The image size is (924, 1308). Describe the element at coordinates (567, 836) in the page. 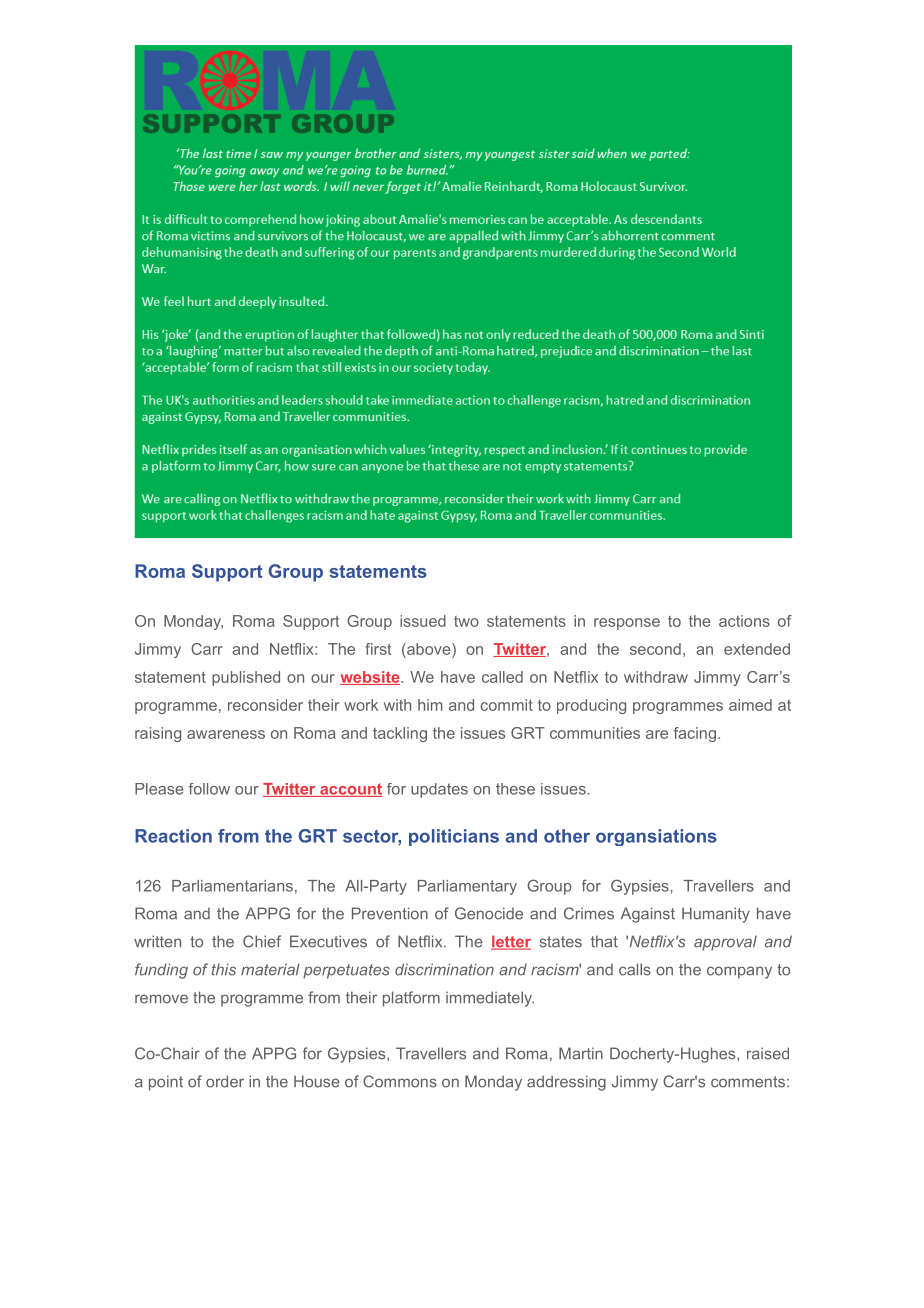

I see `other` at that location.
